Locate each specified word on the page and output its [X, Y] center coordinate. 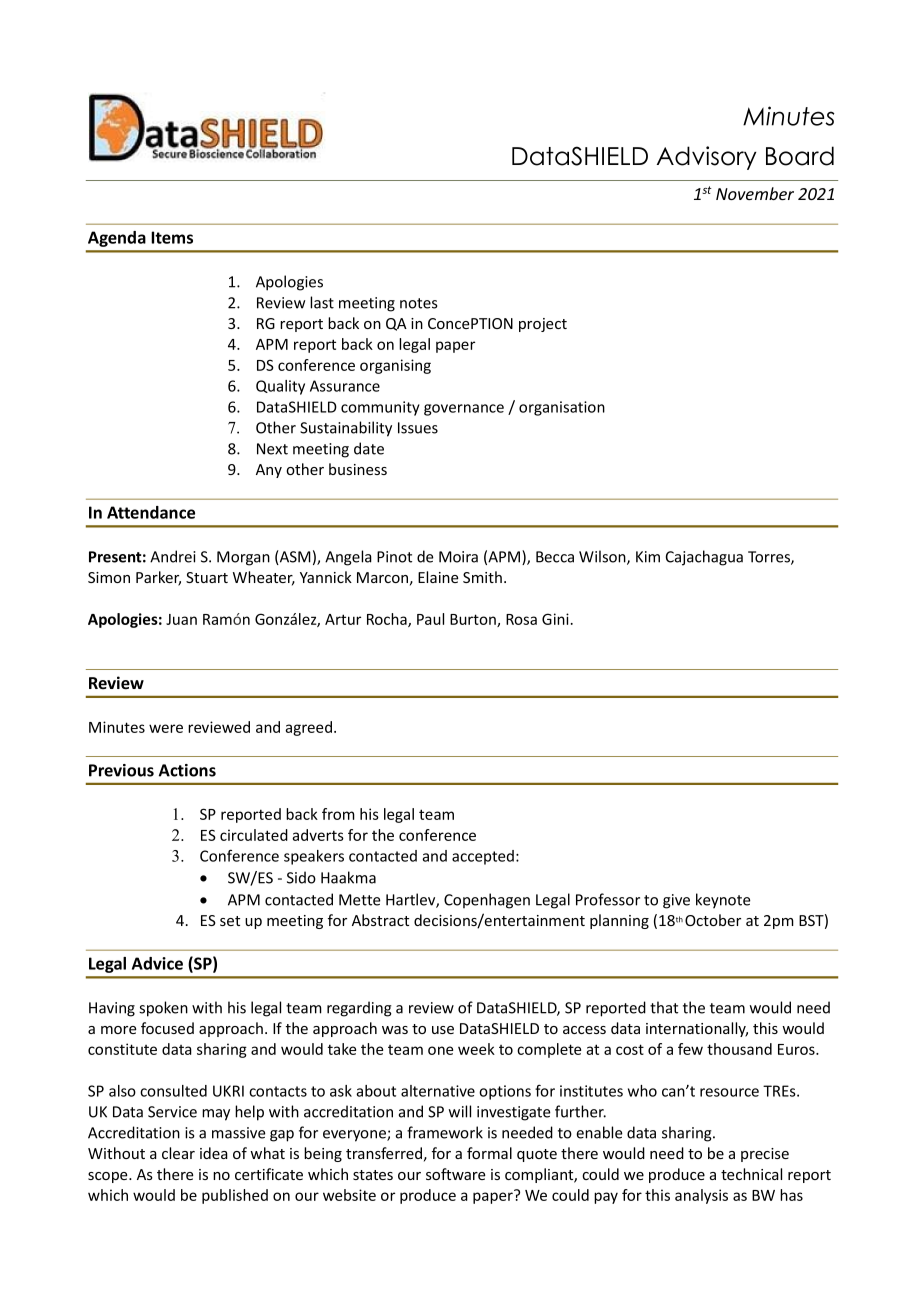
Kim [648, 557]
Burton [474, 620]
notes [418, 303]
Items [172, 237]
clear [178, 1153]
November [755, 193]
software [456, 1174]
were [166, 728]
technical [751, 1174]
